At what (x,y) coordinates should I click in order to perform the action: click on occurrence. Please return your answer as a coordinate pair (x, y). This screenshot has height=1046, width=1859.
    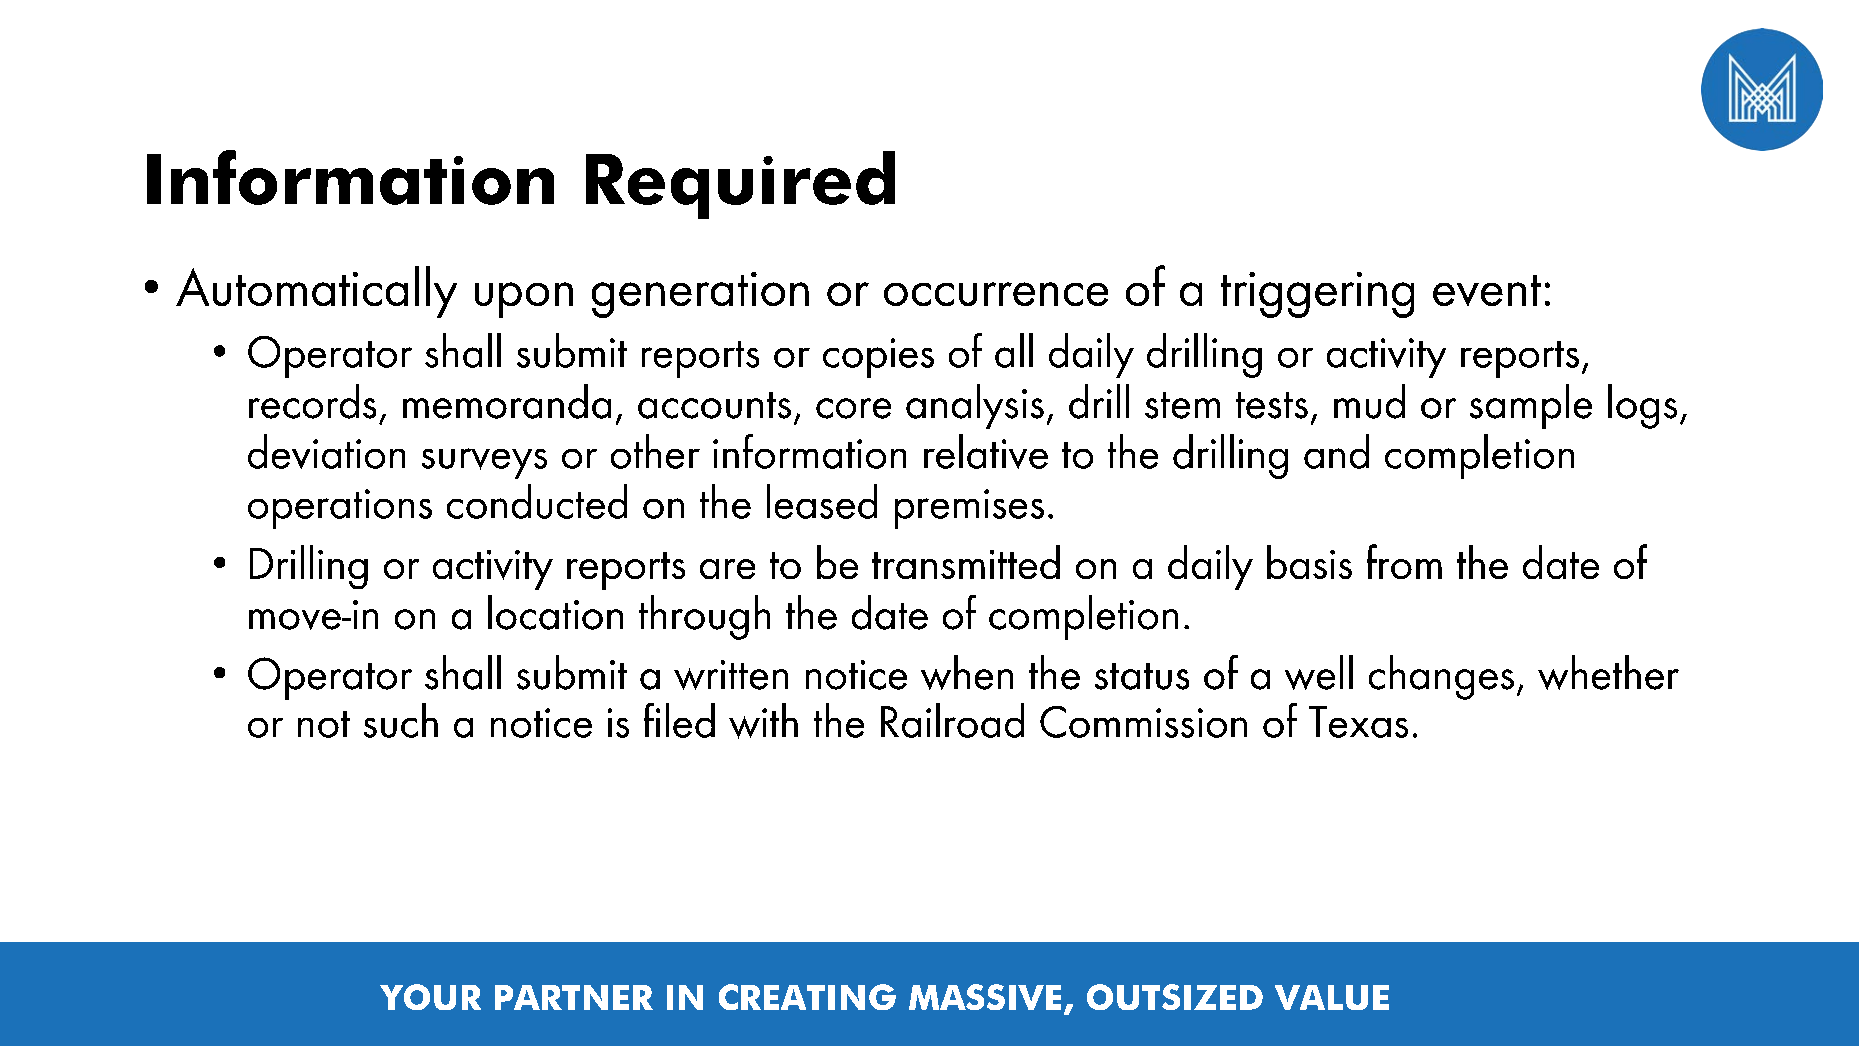
    Looking at the image, I should click on (996, 294).
